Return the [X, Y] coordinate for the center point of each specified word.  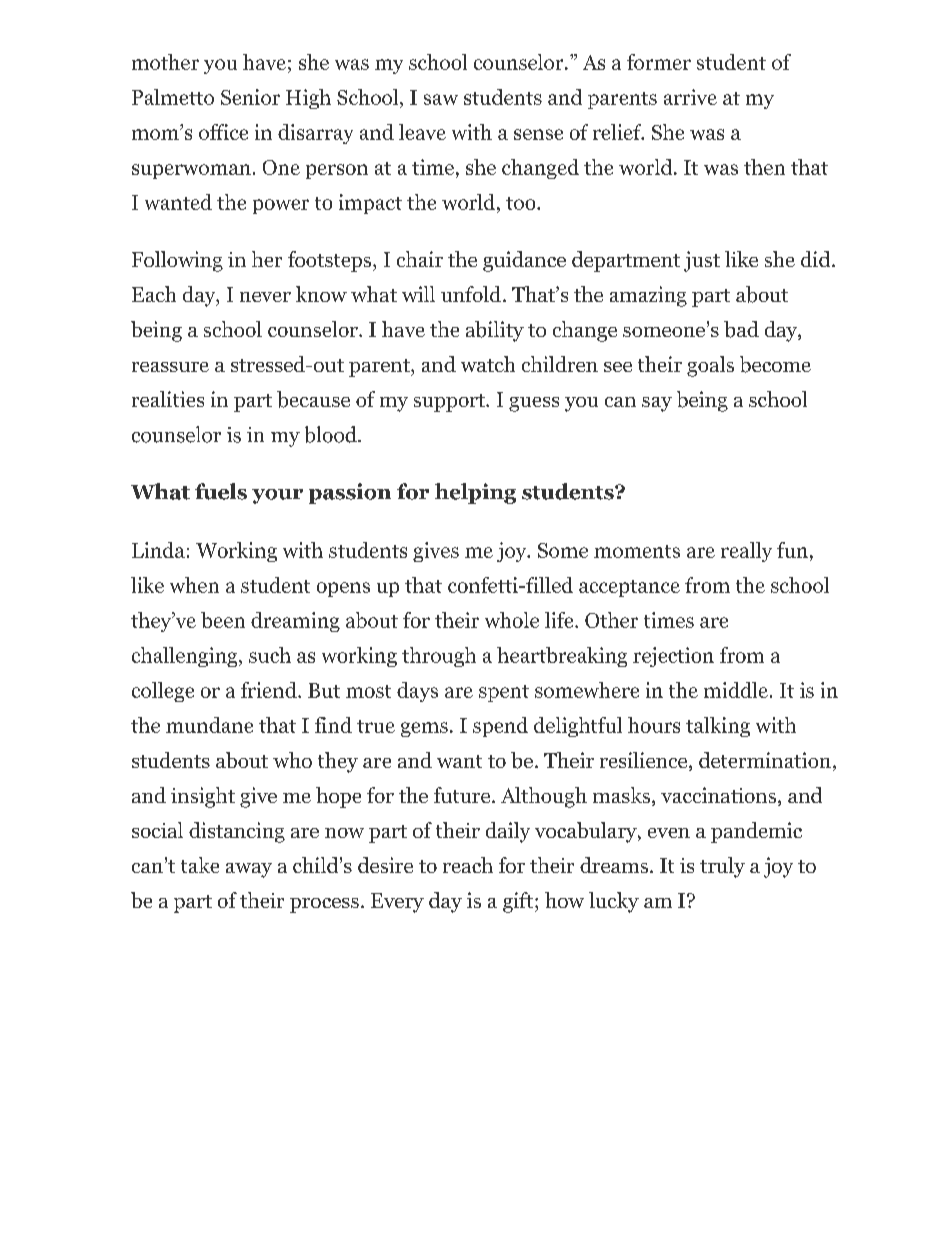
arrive [690, 97]
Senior [250, 97]
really [746, 552]
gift [518, 902]
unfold [471, 294]
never [265, 297]
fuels [221, 491]
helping [475, 493]
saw [441, 99]
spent [504, 693]
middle [736, 690]
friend [270, 690]
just [702, 261]
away [249, 870]
